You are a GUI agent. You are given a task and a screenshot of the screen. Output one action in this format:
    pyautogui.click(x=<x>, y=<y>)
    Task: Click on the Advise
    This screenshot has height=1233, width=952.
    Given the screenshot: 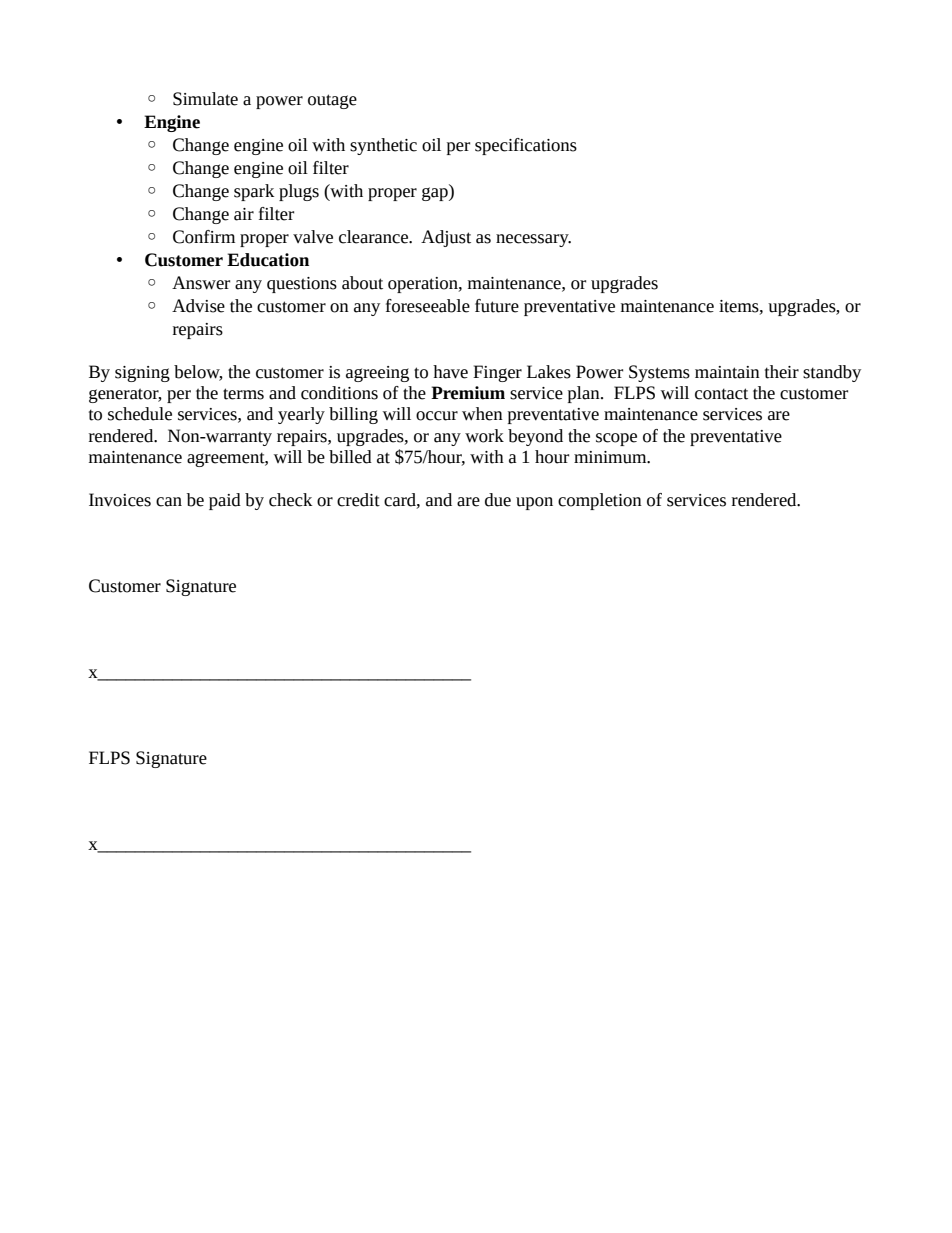 What is the action you would take?
    pyautogui.click(x=198, y=306)
